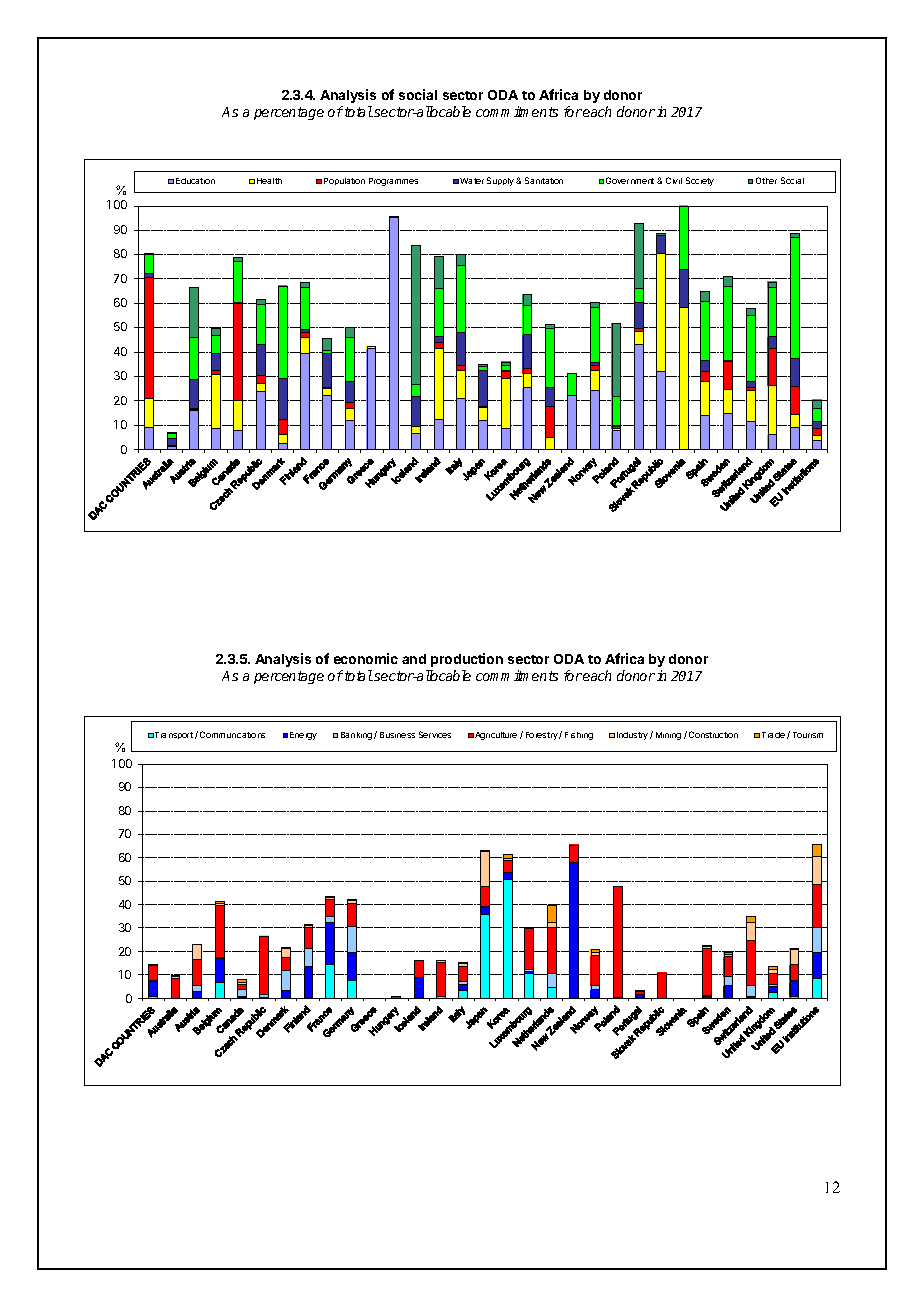 Image resolution: width=924 pixels, height=1307 pixels. What do you see at coordinates (766, 180) in the screenshot?
I see `Other` at bounding box center [766, 180].
